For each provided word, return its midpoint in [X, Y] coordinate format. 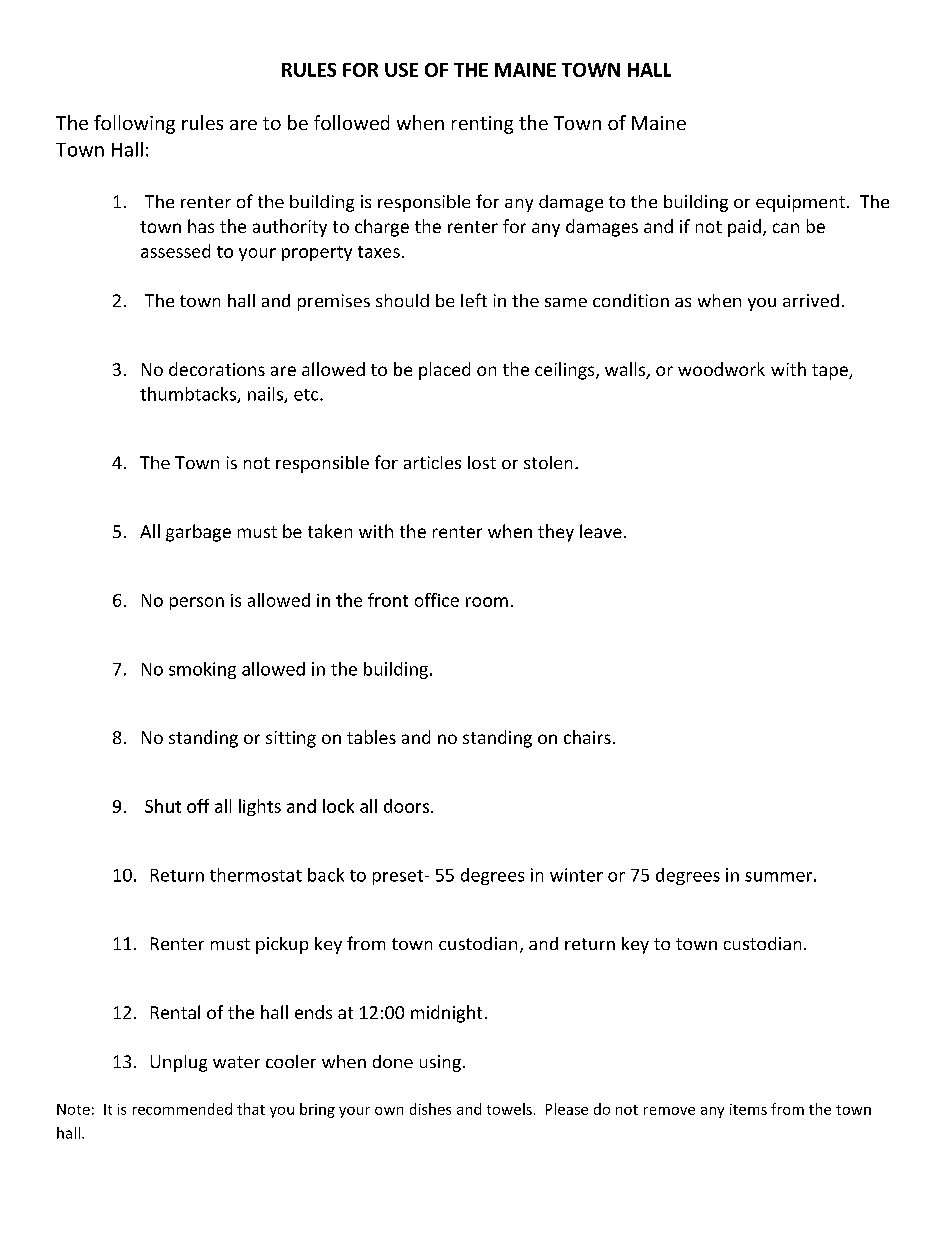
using [440, 1063]
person [197, 603]
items [748, 1109]
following [134, 124]
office [437, 600]
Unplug [179, 1063]
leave [601, 531]
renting [482, 125]
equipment [800, 203]
